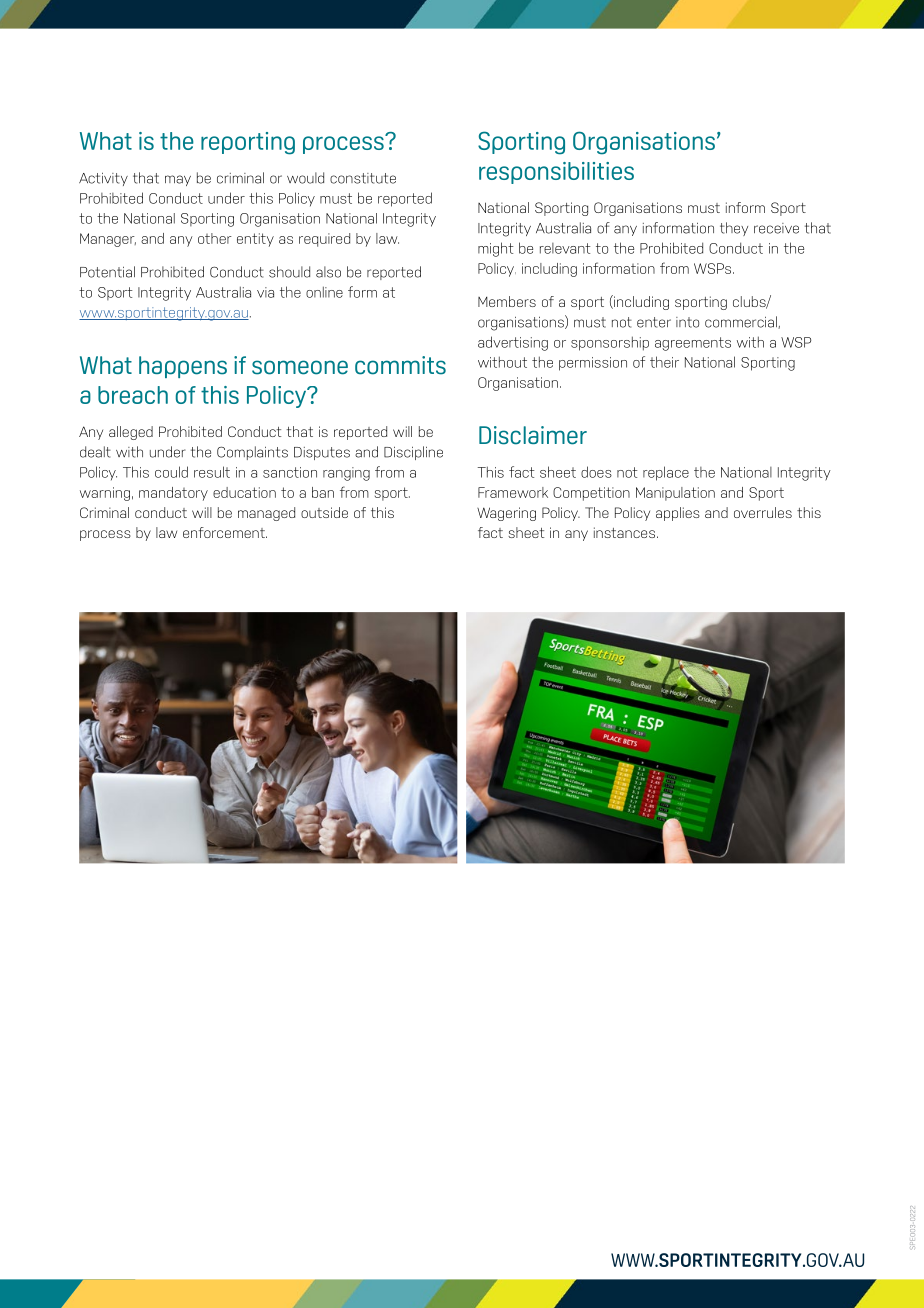 The width and height of the screenshot is (924, 1308). What do you see at coordinates (183, 367) in the screenshot?
I see `happens` at bounding box center [183, 367].
